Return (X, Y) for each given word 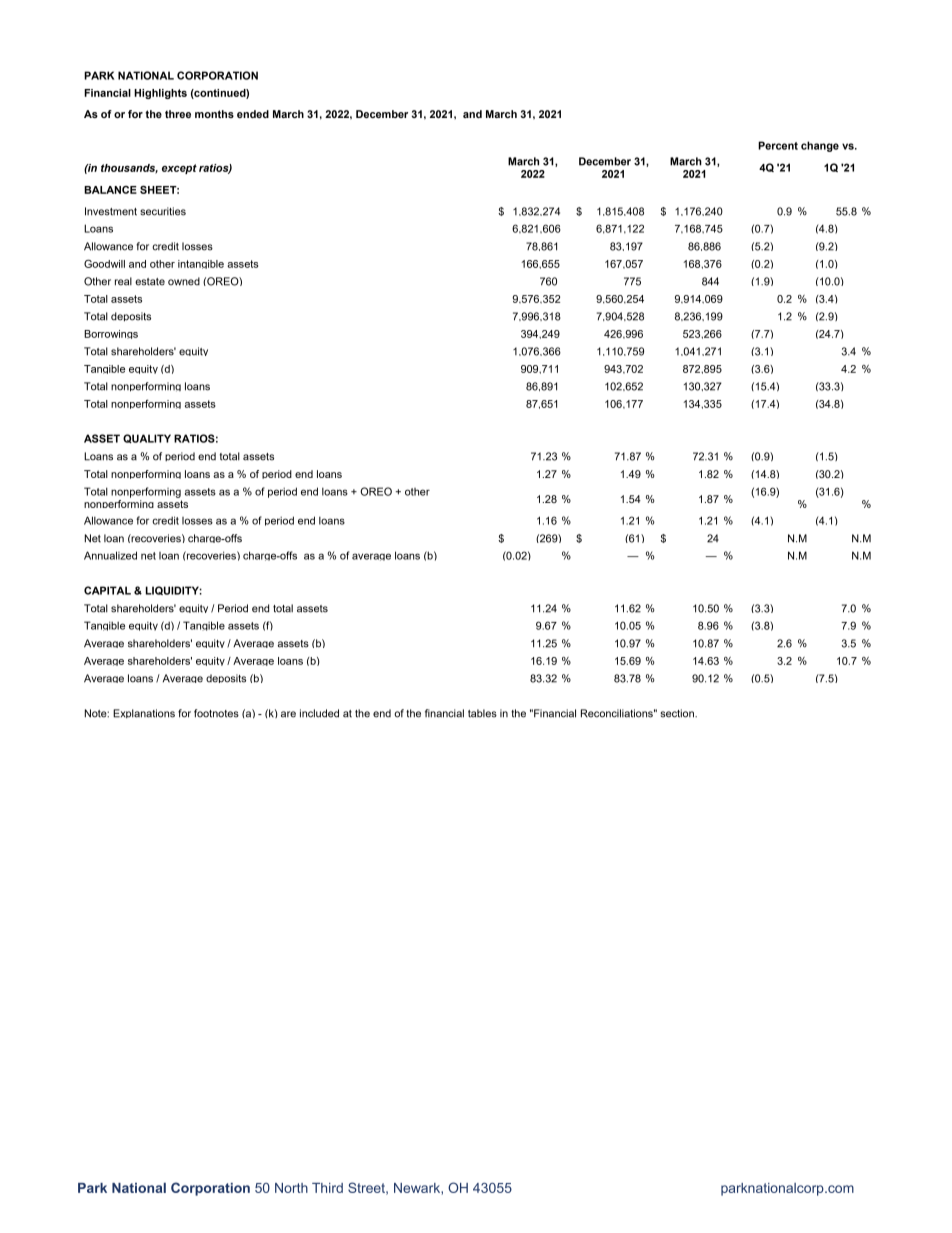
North (291, 1188)
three (178, 114)
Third (327, 1188)
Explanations (144, 713)
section (678, 713)
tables (482, 713)
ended (253, 114)
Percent (778, 145)
